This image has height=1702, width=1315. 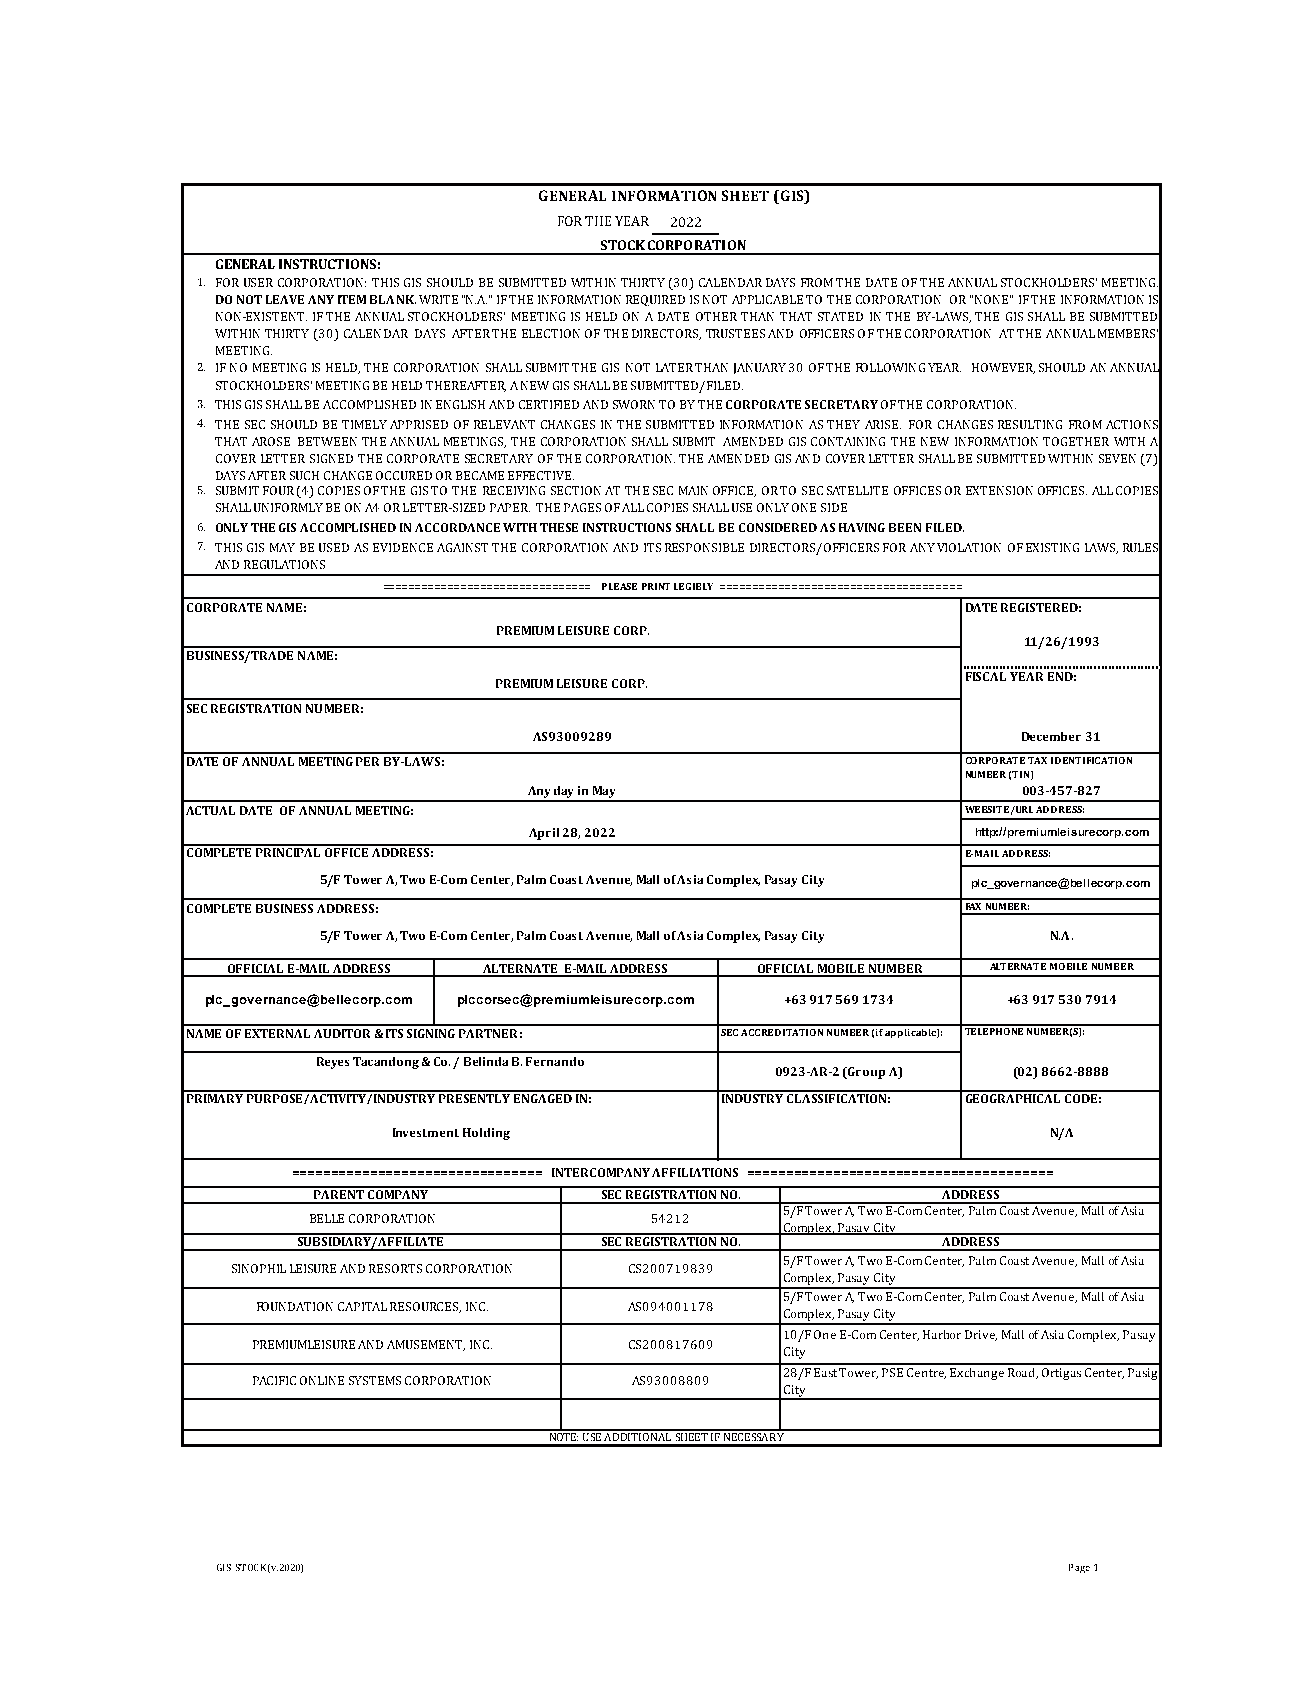 What do you see at coordinates (704, 547) in the image?
I see `RESPONSIBLE` at bounding box center [704, 547].
